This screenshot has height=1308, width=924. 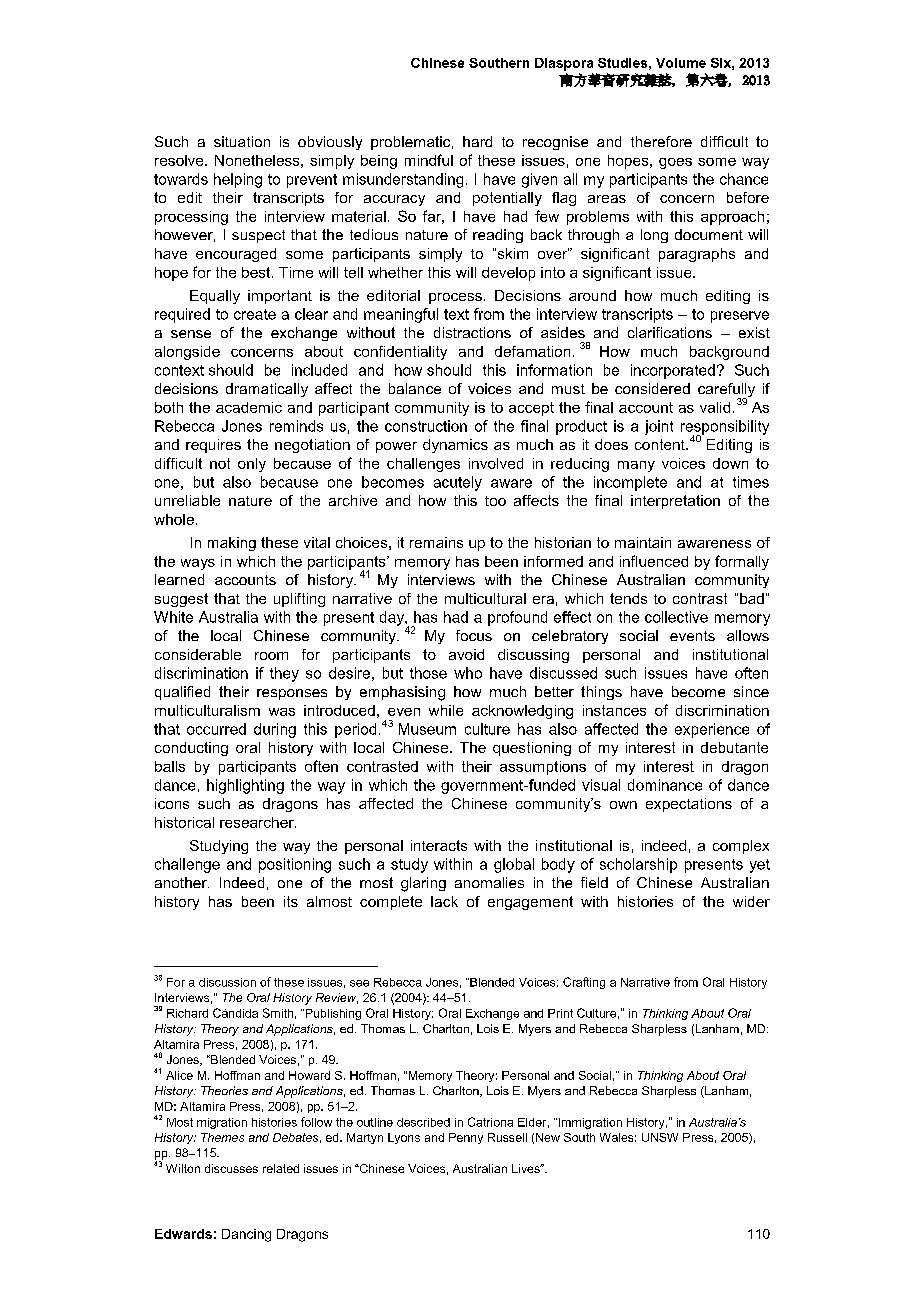 I want to click on interacts, so click(x=439, y=845).
